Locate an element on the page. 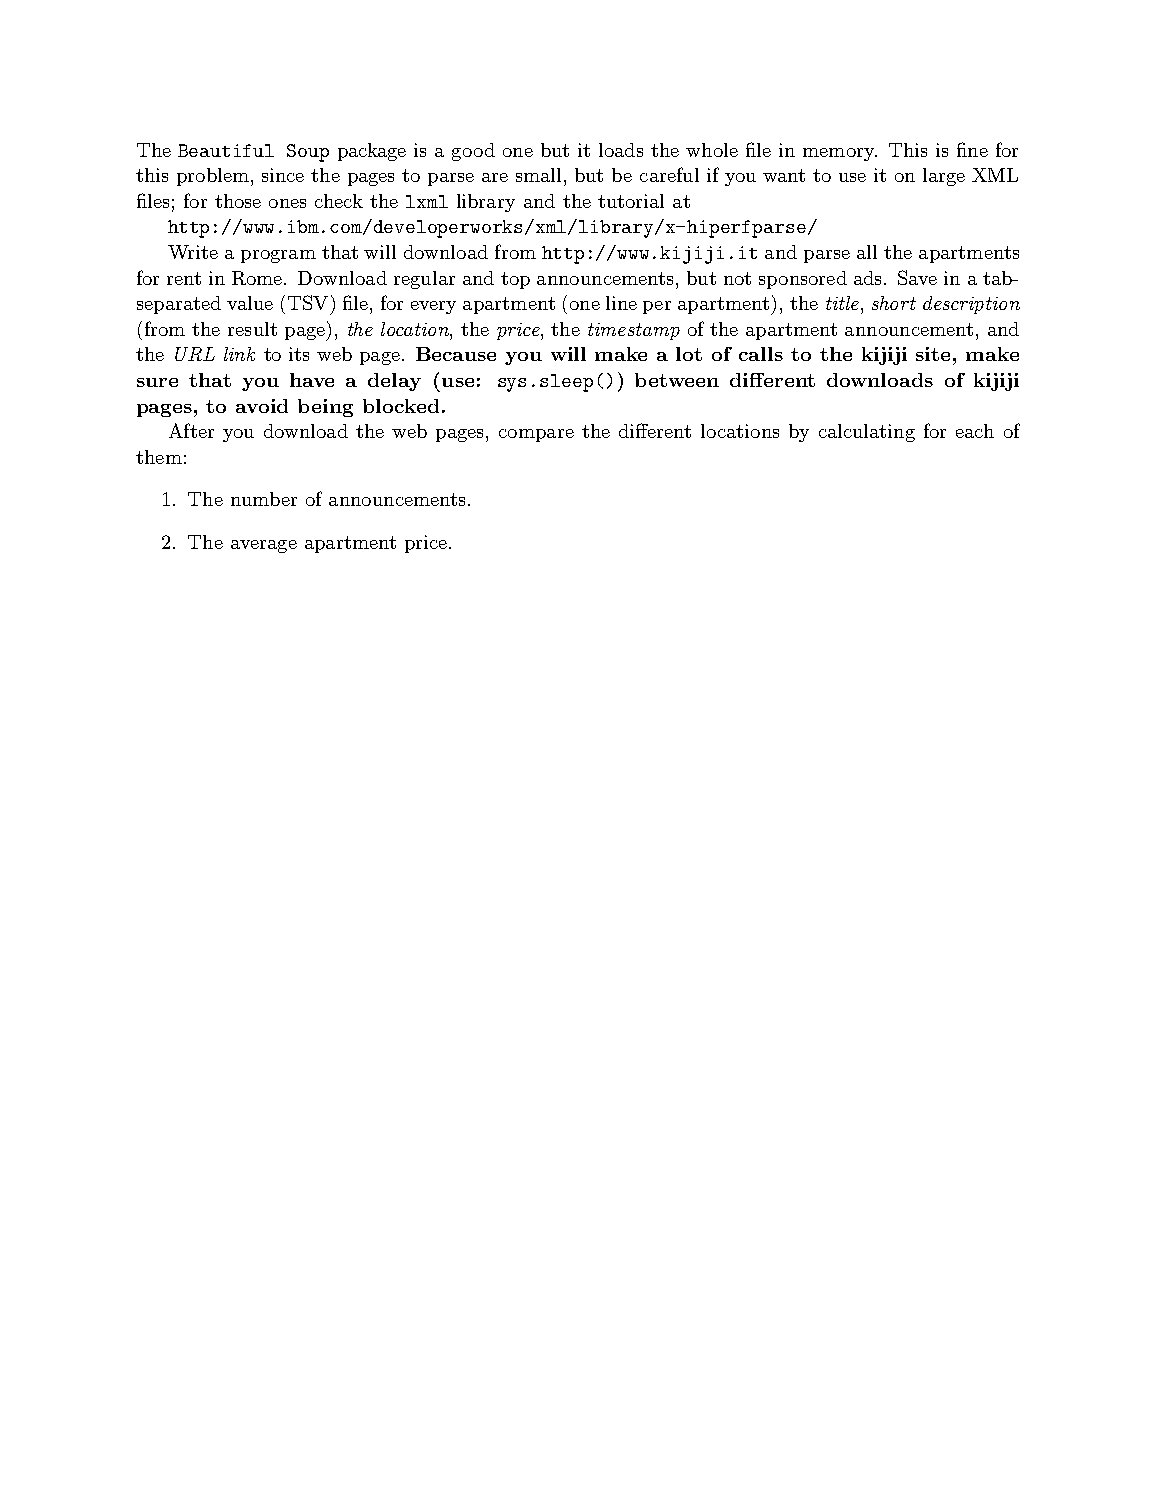  average is located at coordinates (264, 546).
